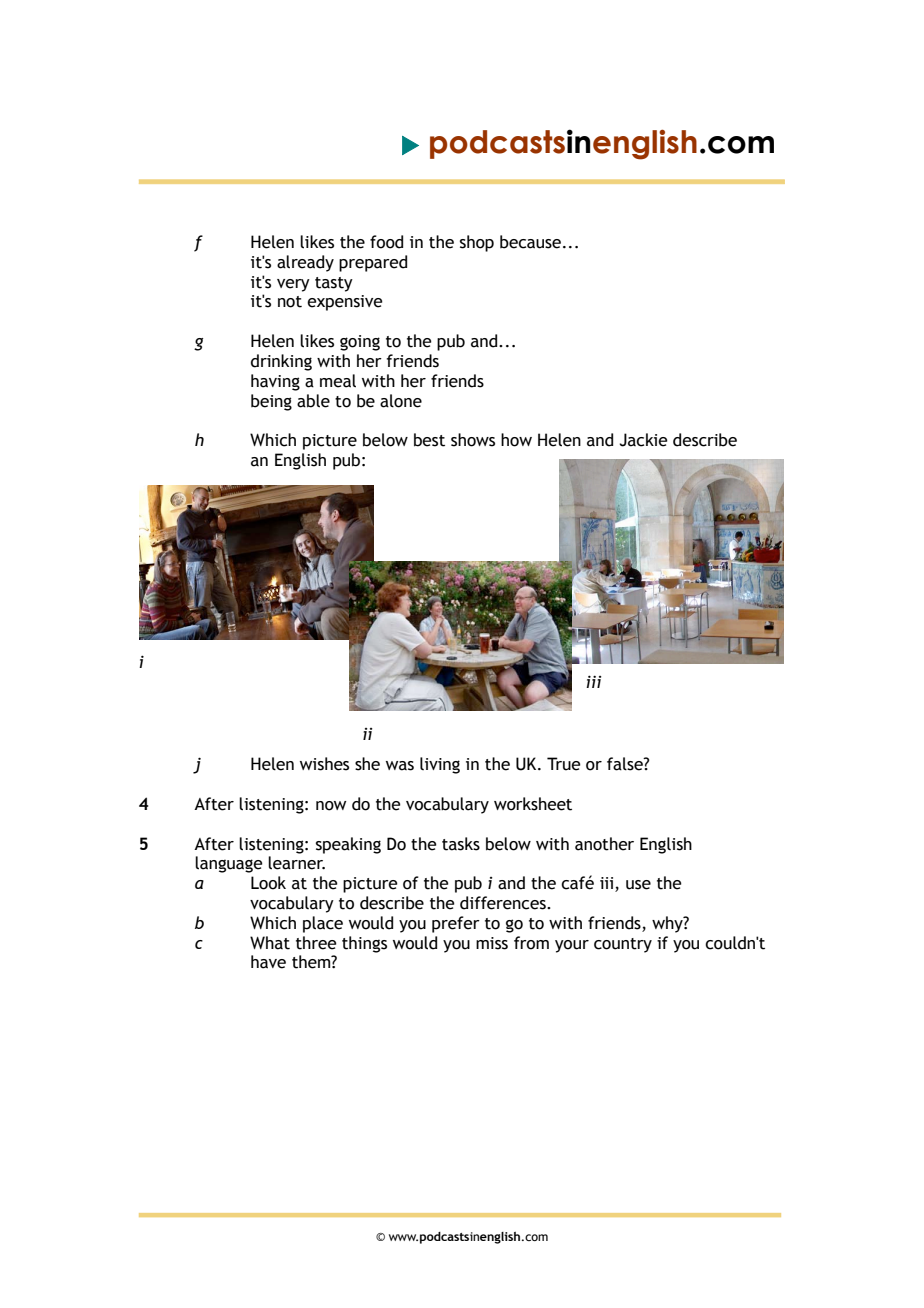  I want to click on because, so click(530, 242).
